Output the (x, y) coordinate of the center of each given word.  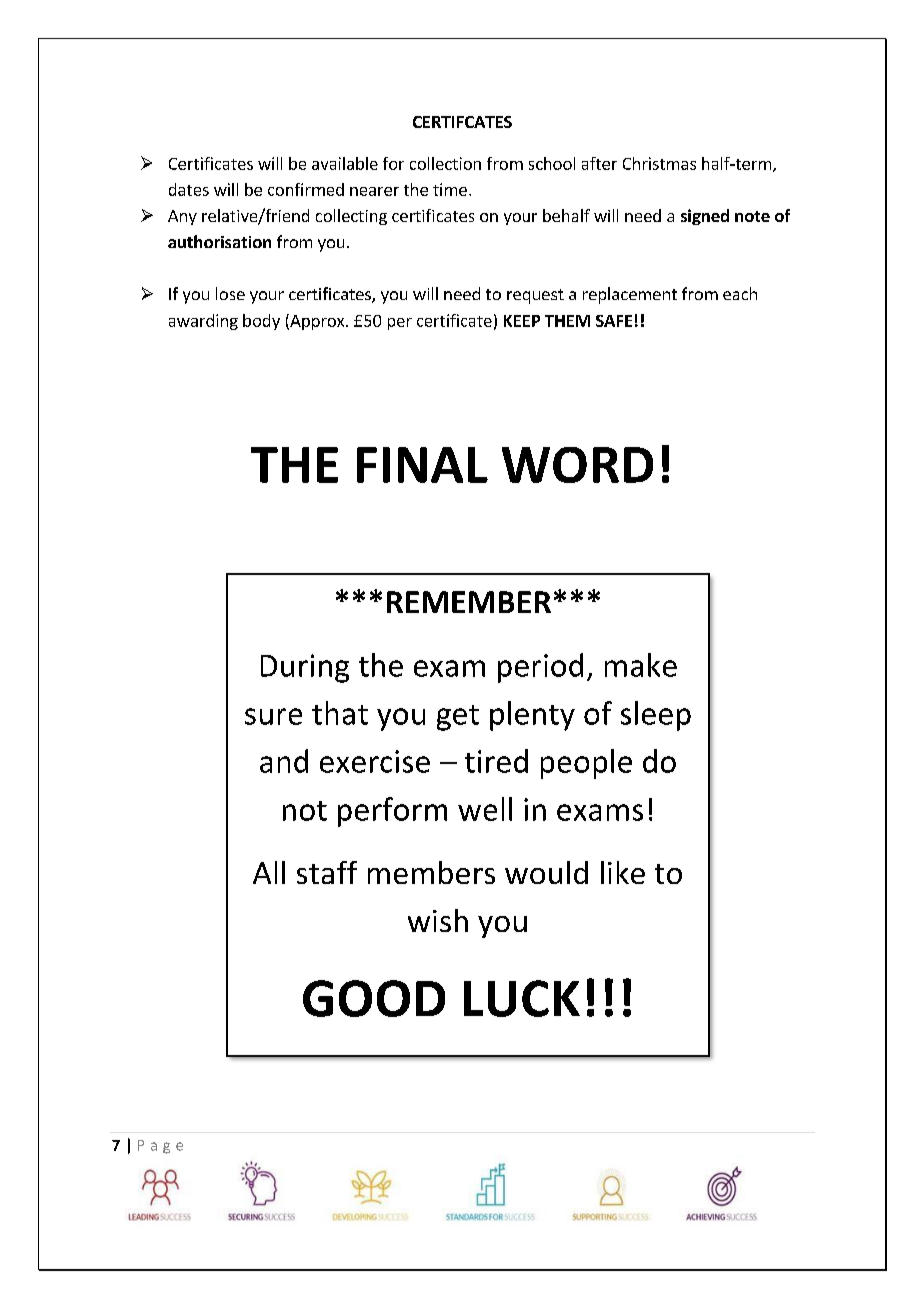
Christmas (659, 163)
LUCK (522, 998)
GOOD (374, 998)
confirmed (306, 189)
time (450, 189)
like (623, 872)
